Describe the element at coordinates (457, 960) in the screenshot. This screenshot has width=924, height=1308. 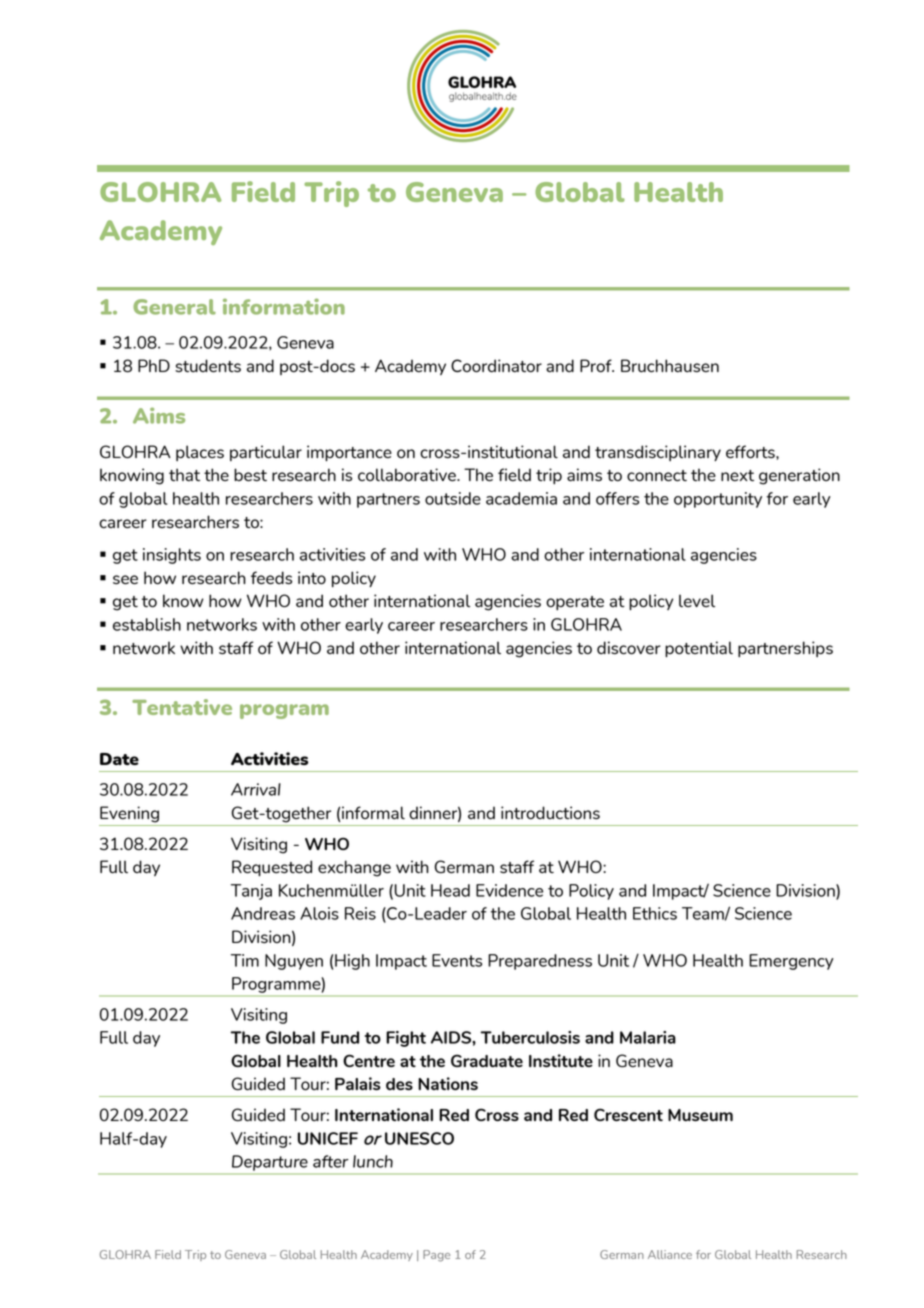
I see `Events` at that location.
